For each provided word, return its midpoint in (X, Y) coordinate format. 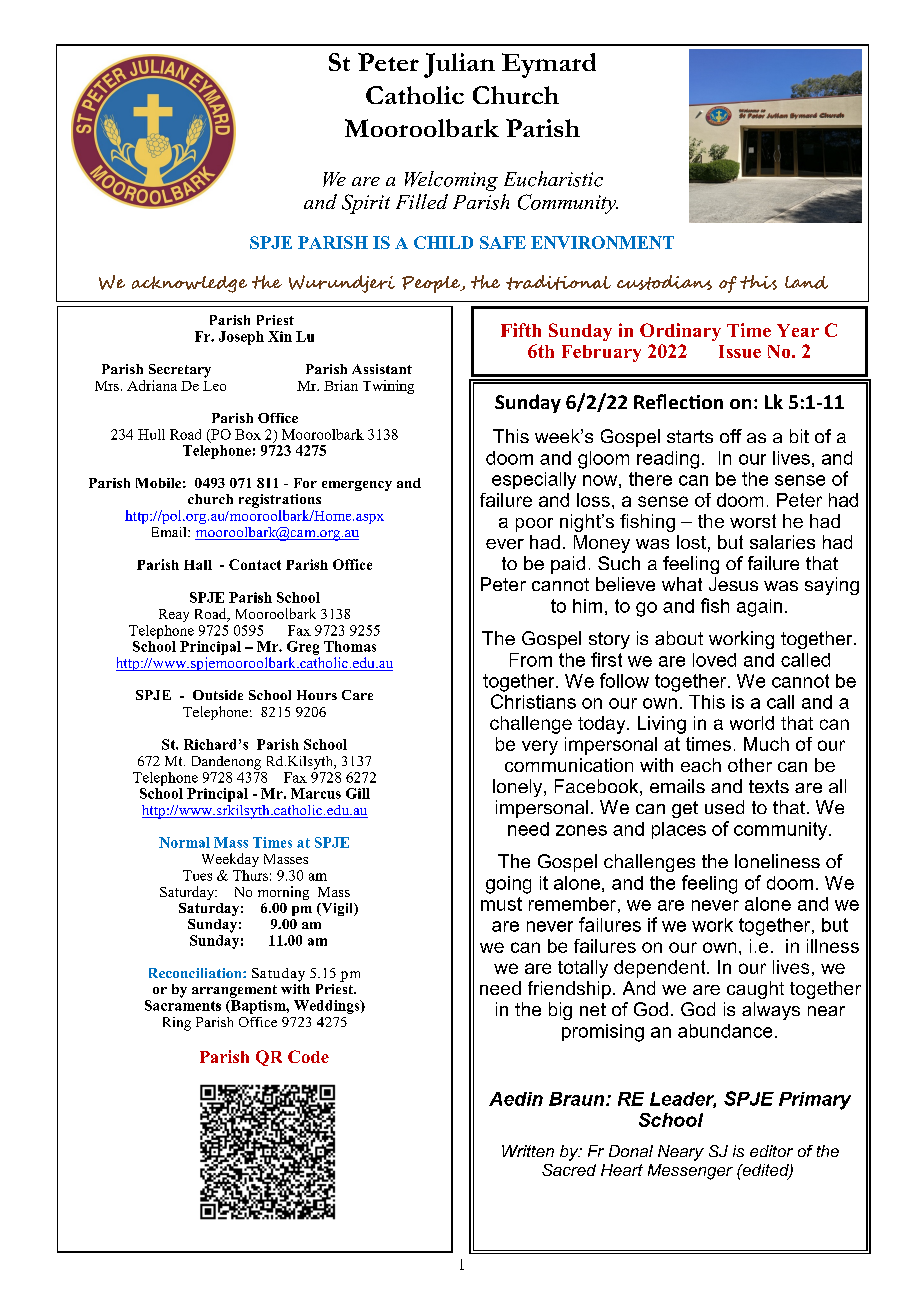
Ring (177, 1024)
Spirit (366, 204)
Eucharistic (553, 179)
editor (771, 1151)
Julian (459, 65)
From (531, 660)
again (759, 608)
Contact (255, 564)
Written (528, 1151)
